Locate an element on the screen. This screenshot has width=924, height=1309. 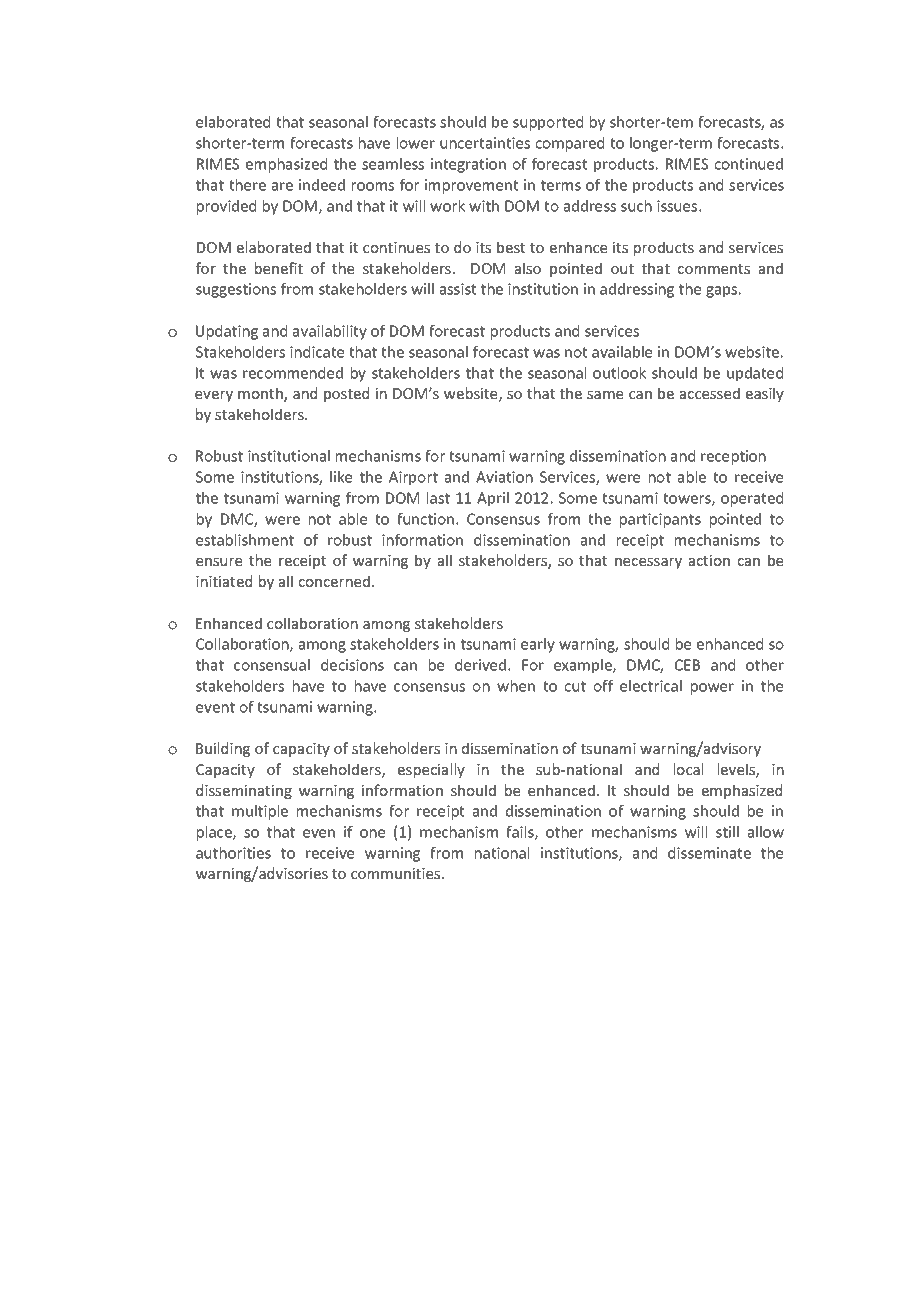
authorities is located at coordinates (233, 853).
